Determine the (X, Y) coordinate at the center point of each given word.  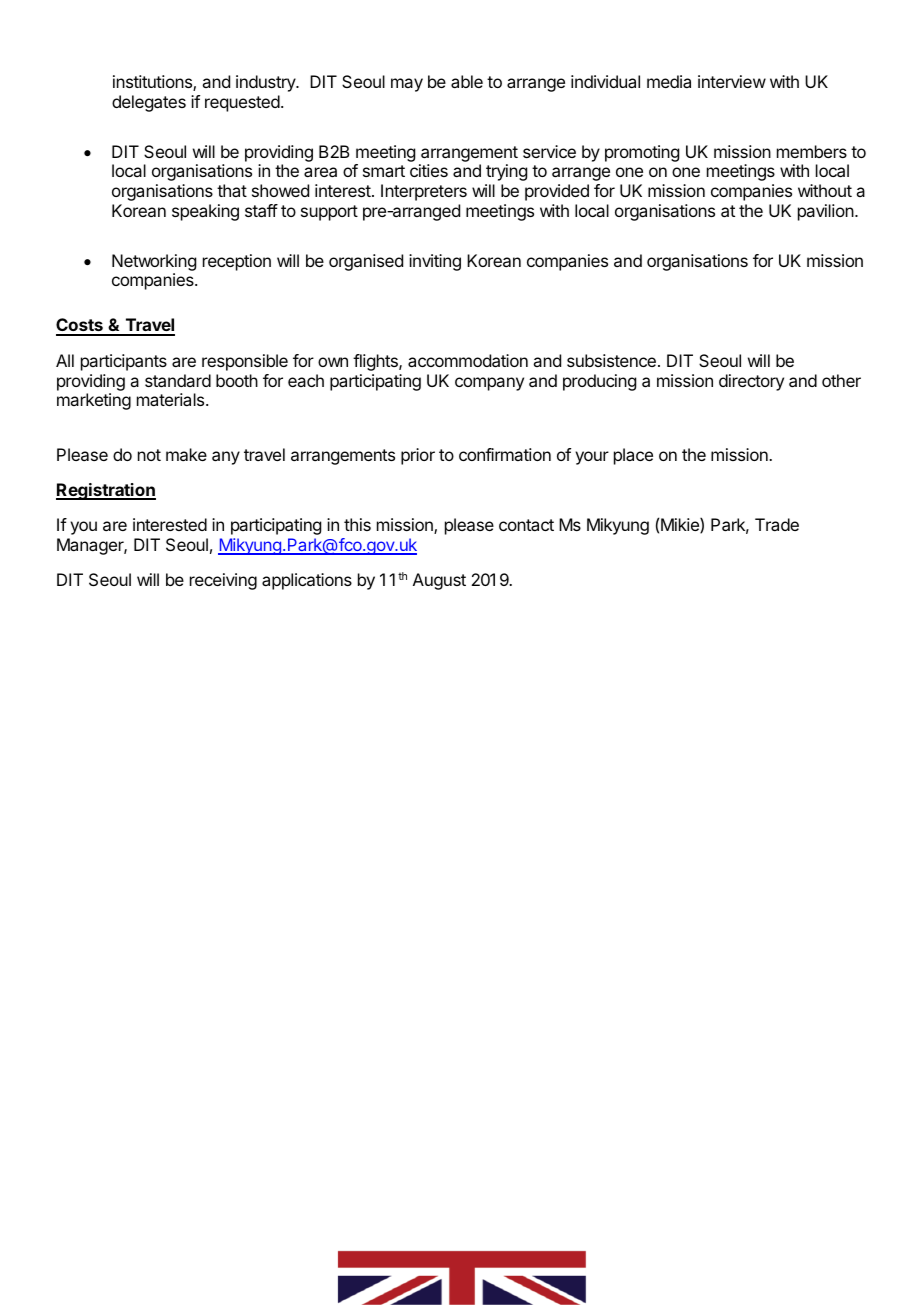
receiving (223, 581)
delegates (149, 103)
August (439, 581)
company (489, 384)
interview (732, 81)
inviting (435, 262)
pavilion (826, 212)
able (467, 81)
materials (172, 399)
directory (751, 382)
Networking (154, 262)
